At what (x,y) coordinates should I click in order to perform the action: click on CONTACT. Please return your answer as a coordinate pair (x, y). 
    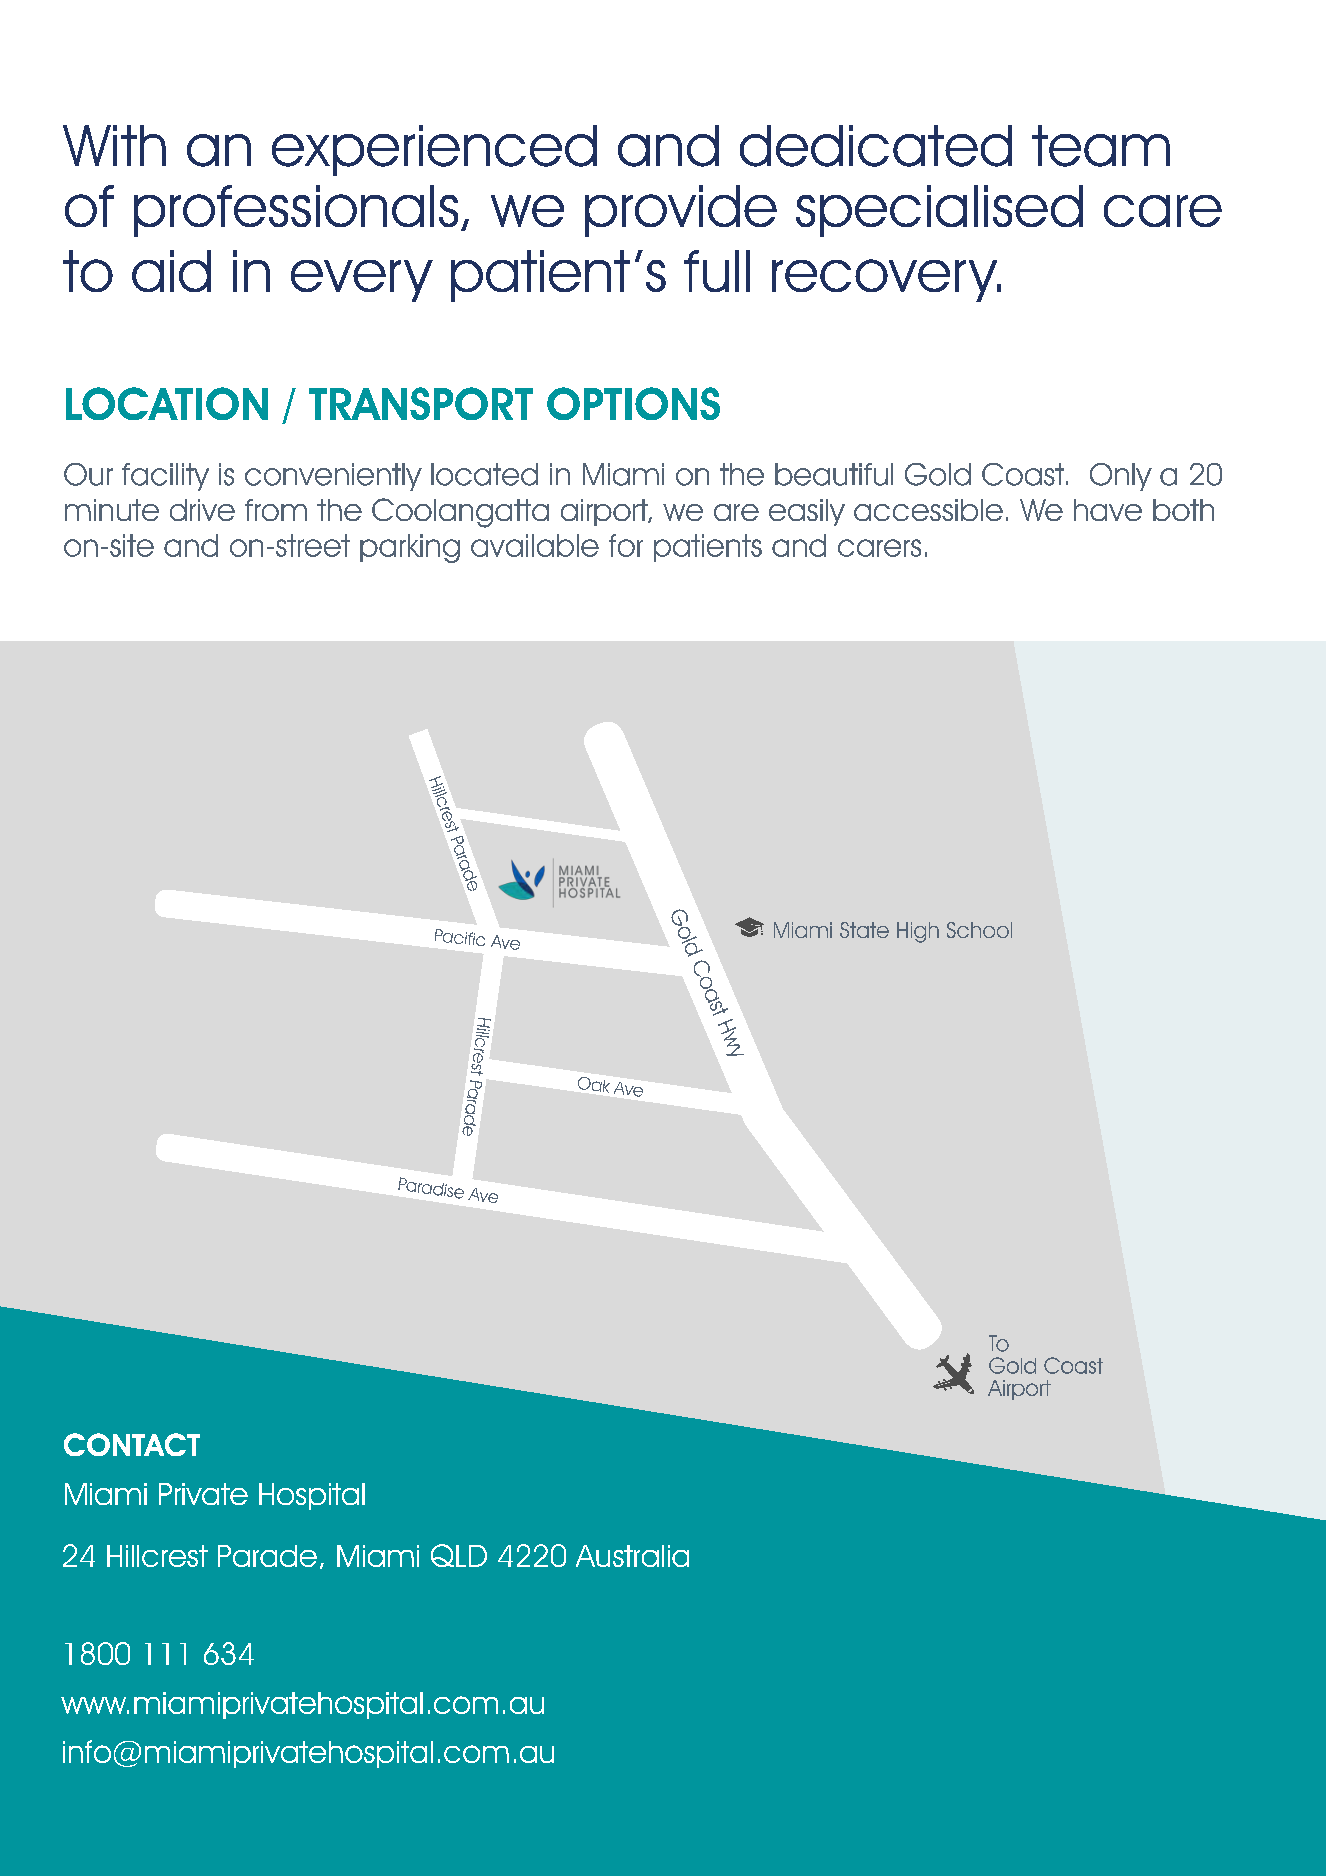
    Looking at the image, I should click on (132, 1444).
